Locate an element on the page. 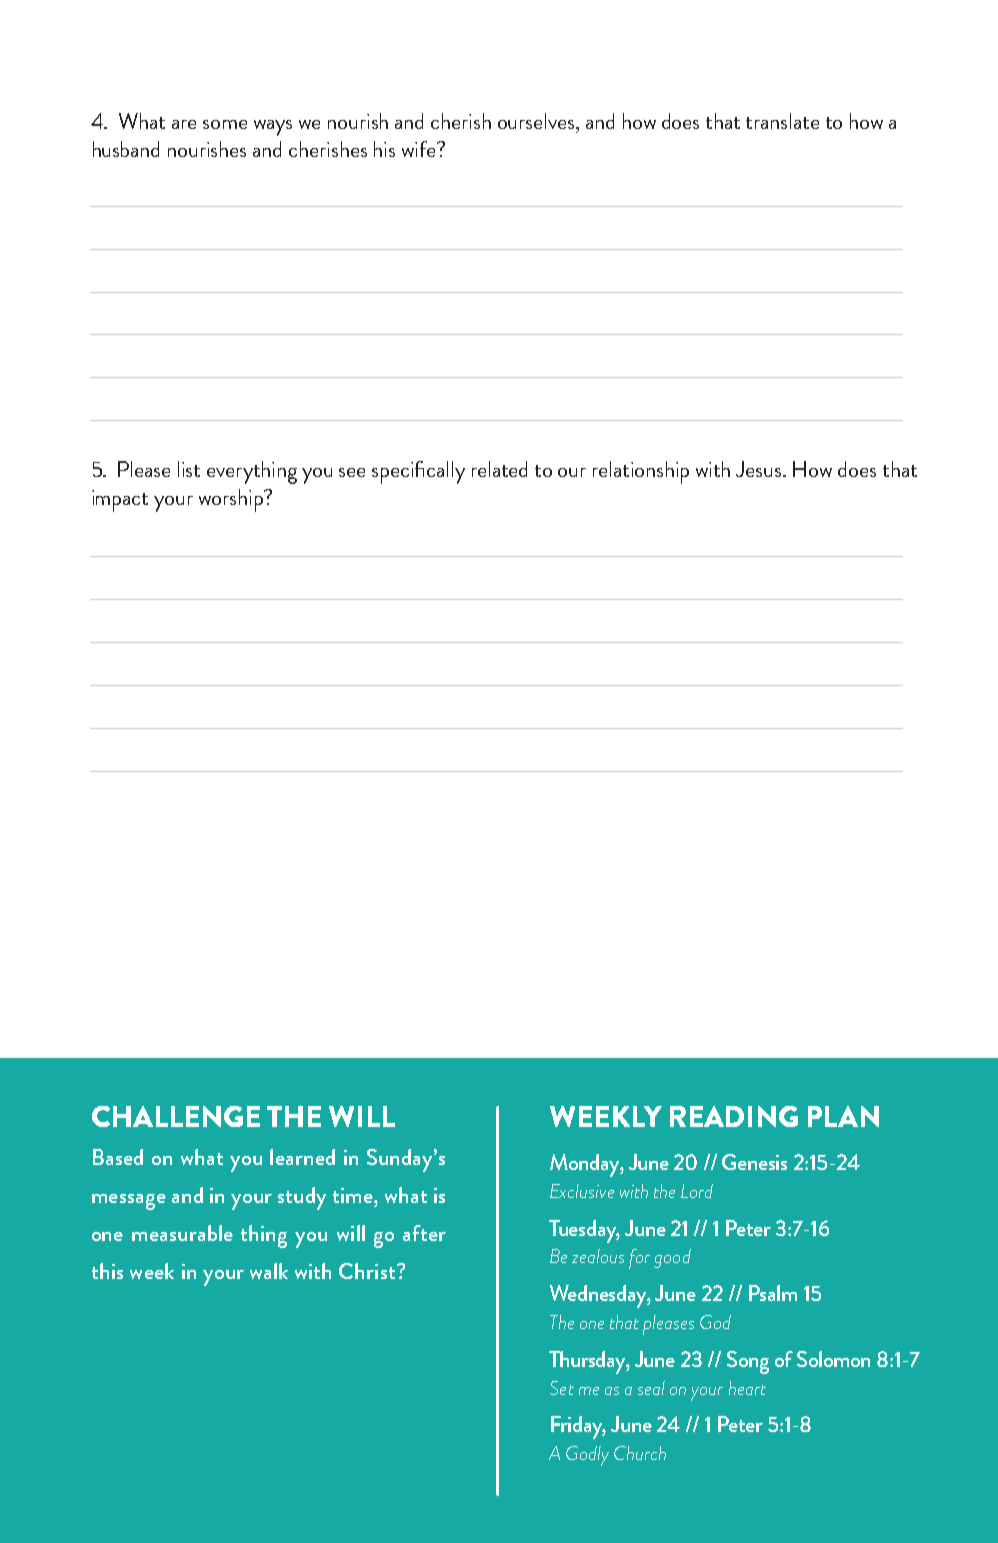 This document has width=998, height=1543. related is located at coordinates (499, 469).
